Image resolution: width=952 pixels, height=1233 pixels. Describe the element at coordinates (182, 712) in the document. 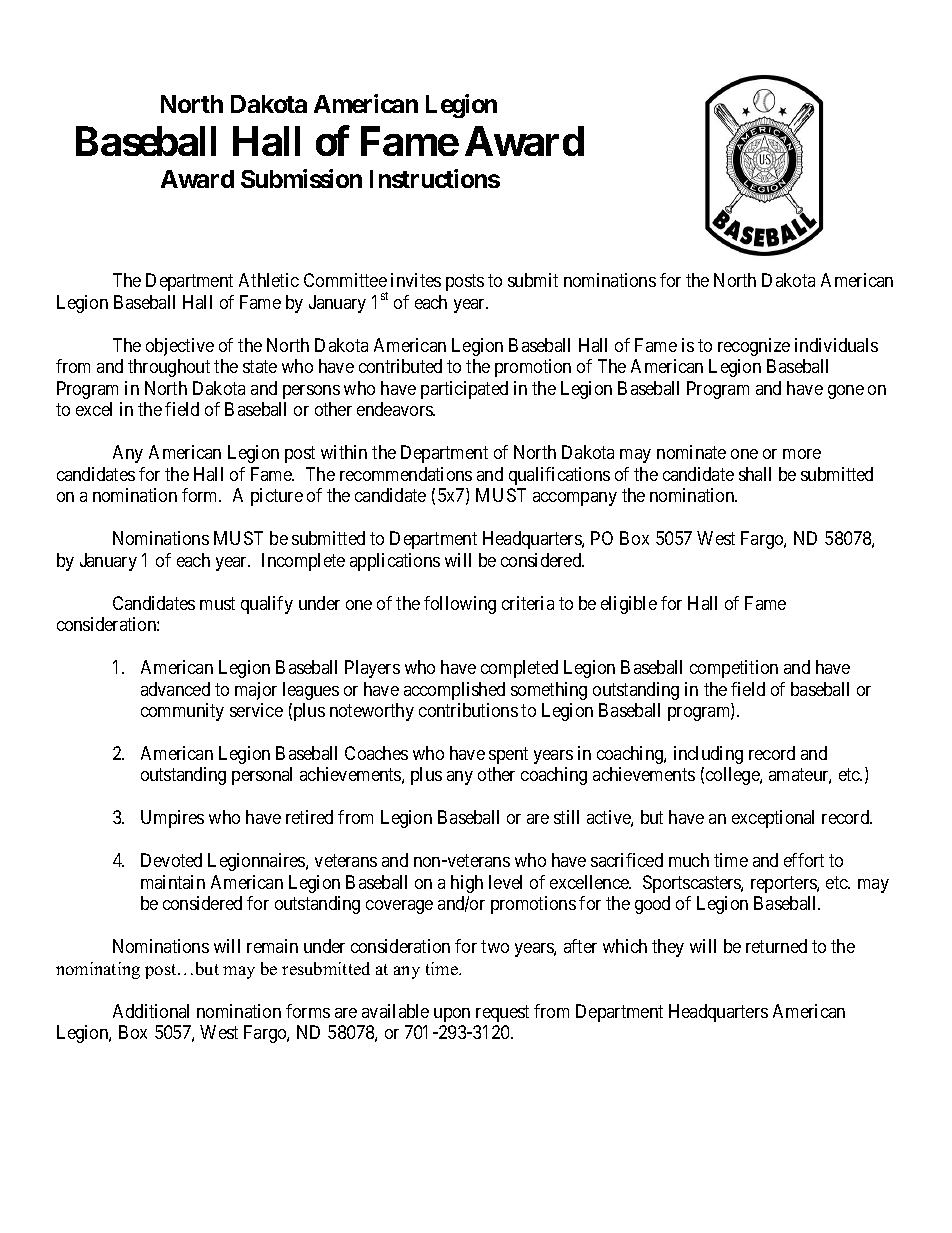

I see `community` at that location.
